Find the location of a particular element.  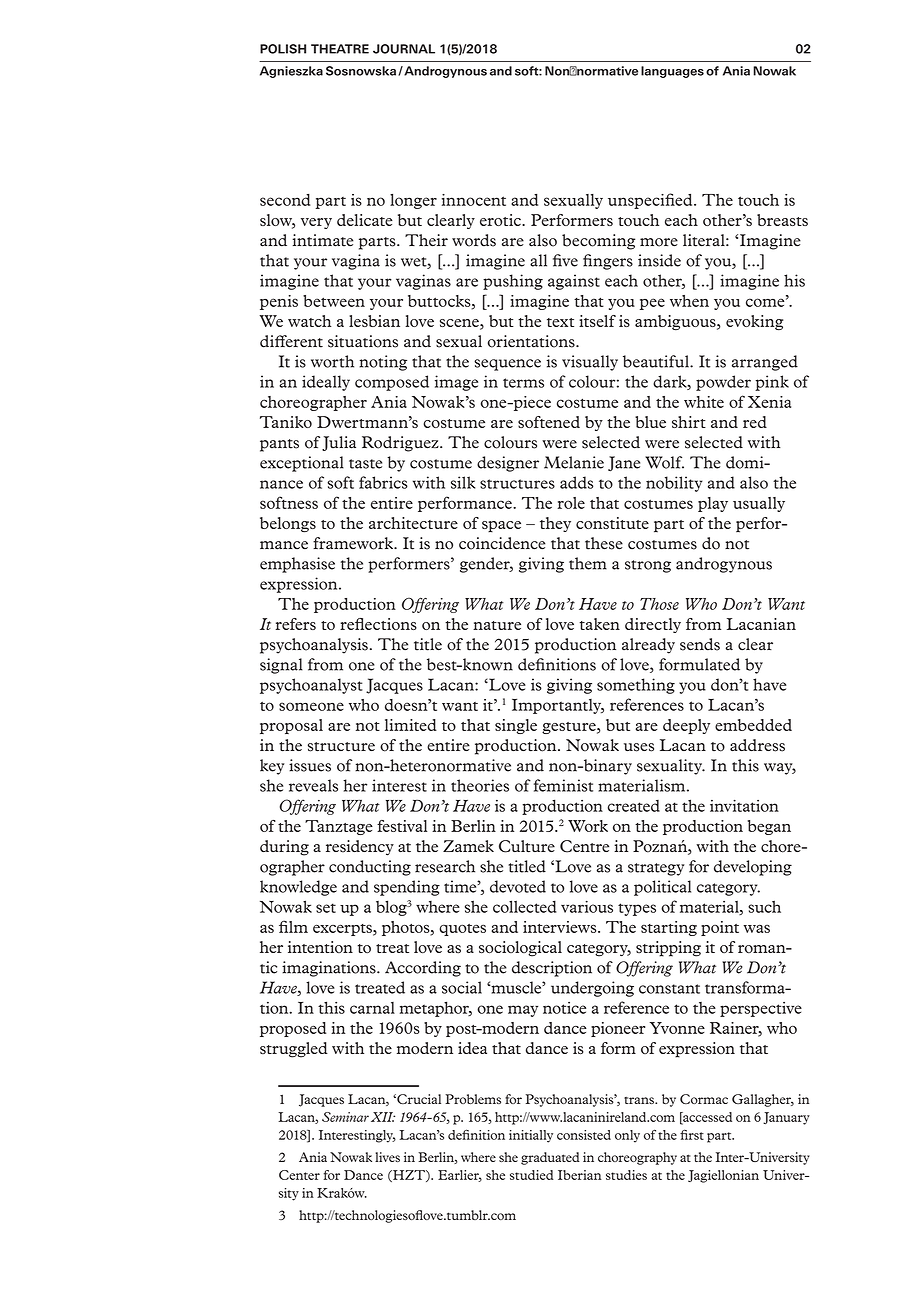

languages is located at coordinates (672, 72).
